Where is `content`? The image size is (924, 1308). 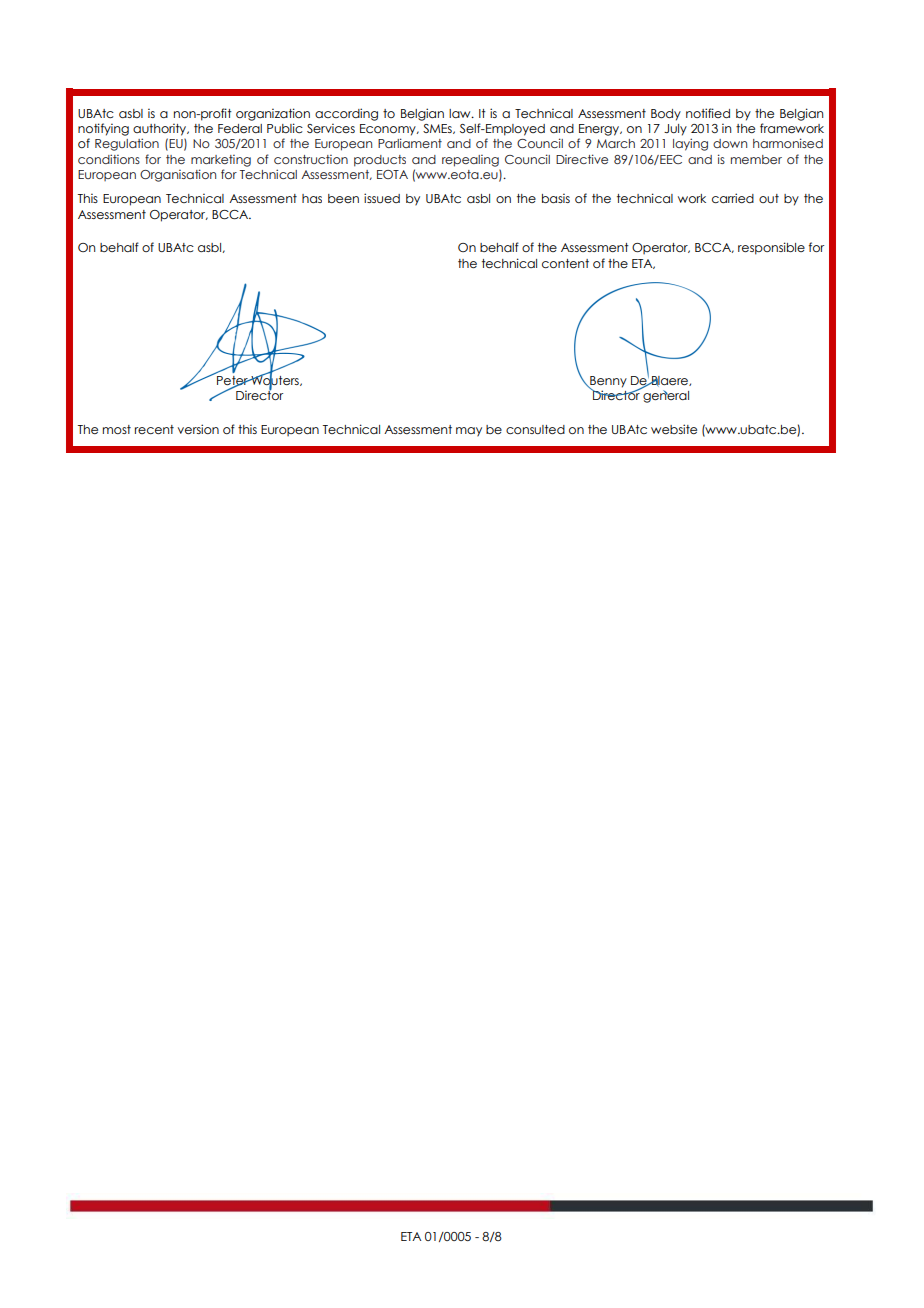
content is located at coordinates (565, 263).
